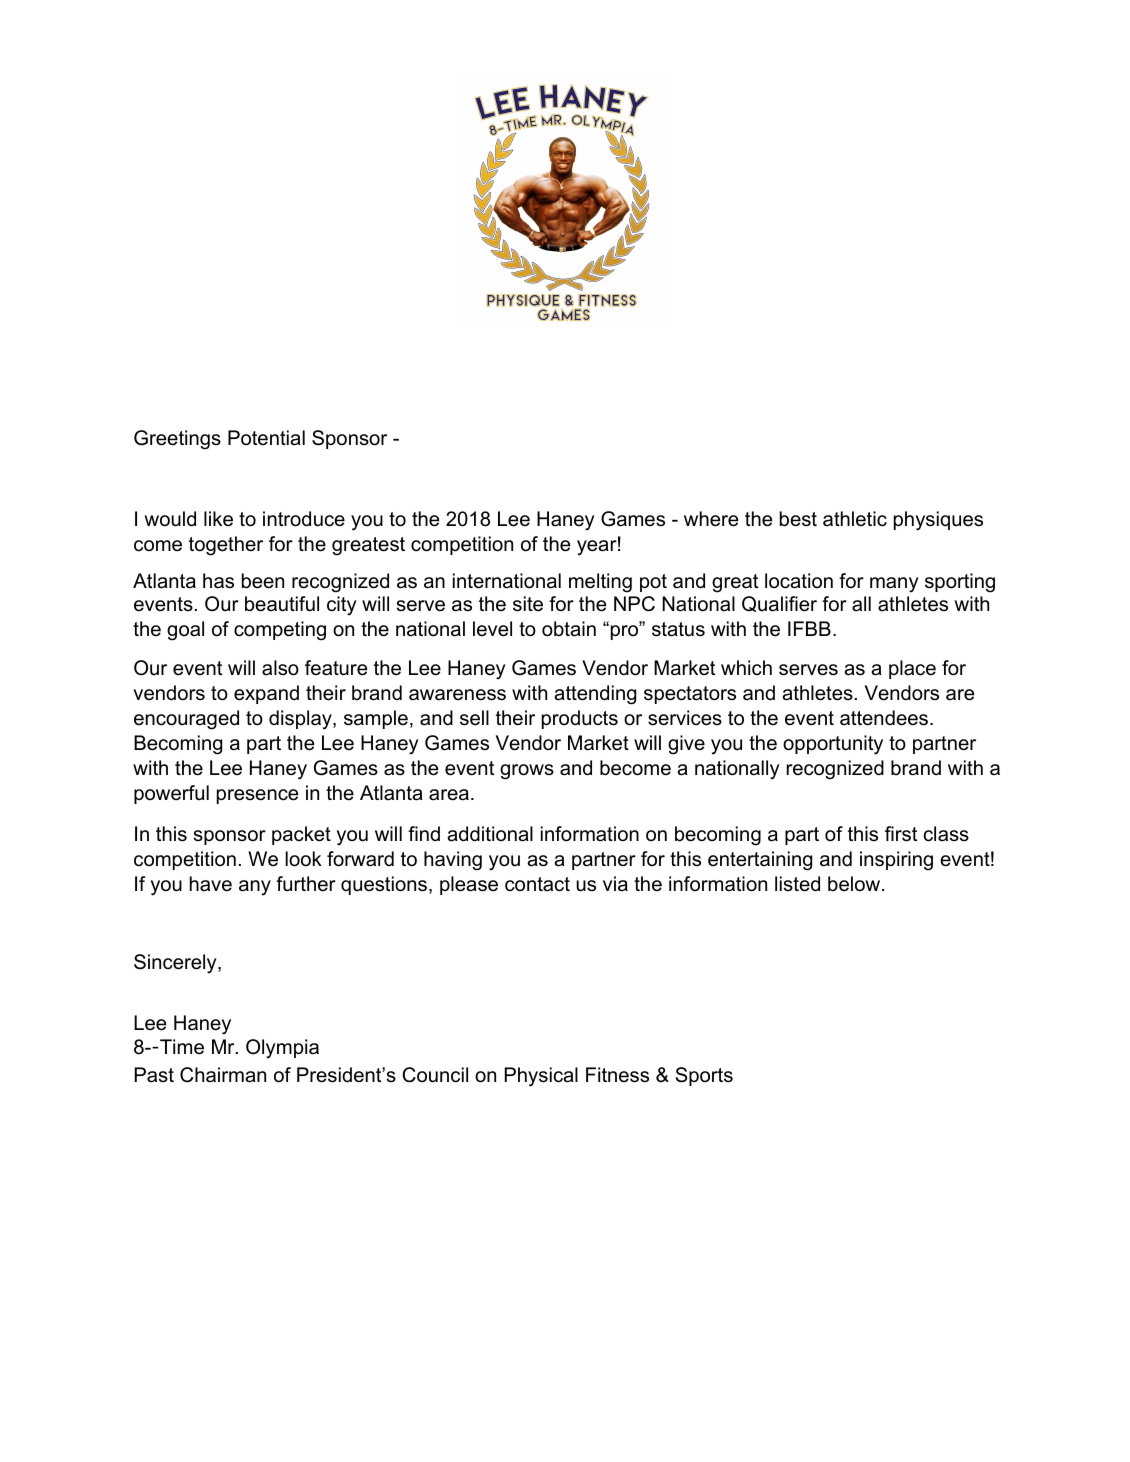  Describe the element at coordinates (541, 1077) in the image. I see `Physical` at that location.
